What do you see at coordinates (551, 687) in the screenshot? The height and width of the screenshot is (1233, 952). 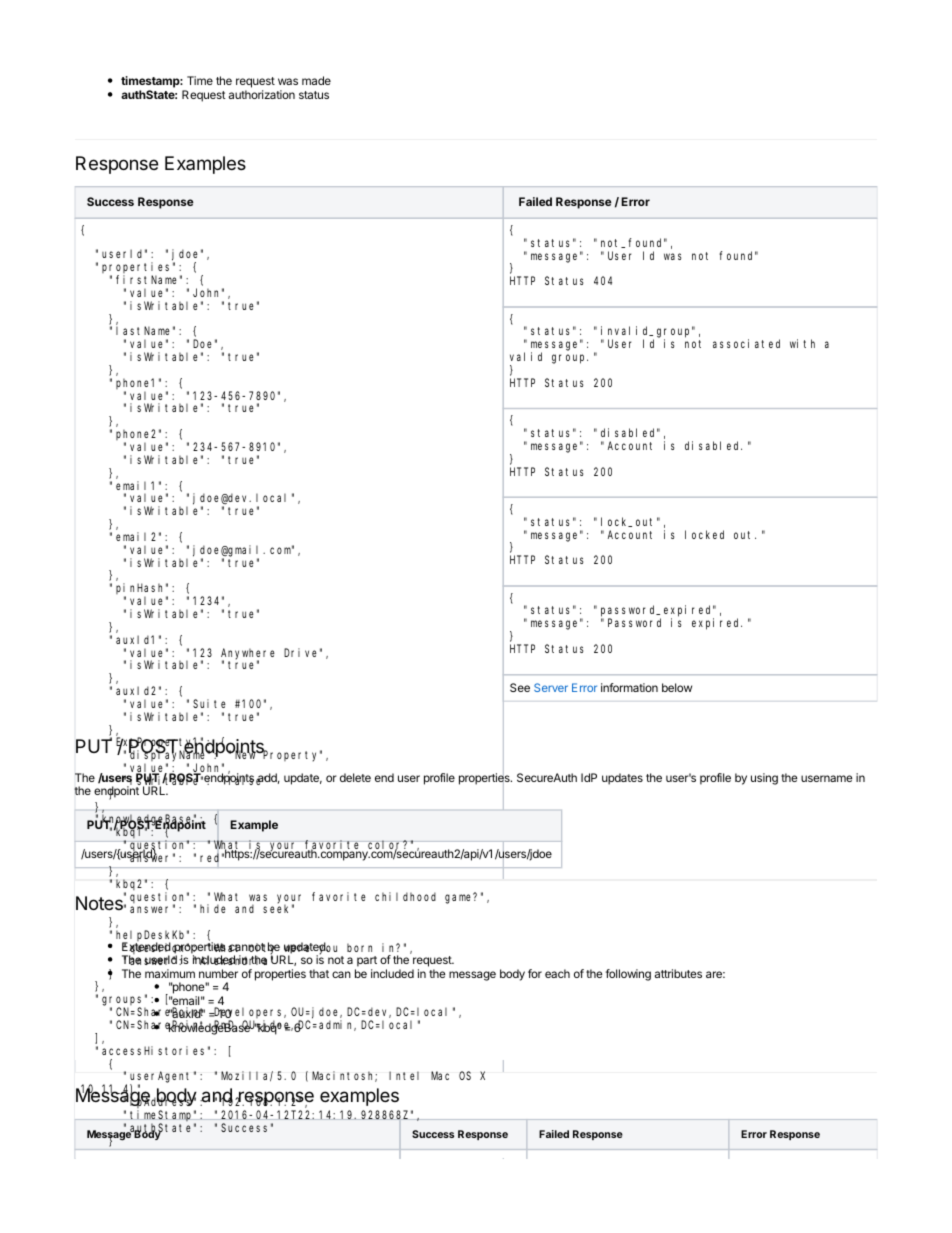 I see `Server` at bounding box center [551, 687].
